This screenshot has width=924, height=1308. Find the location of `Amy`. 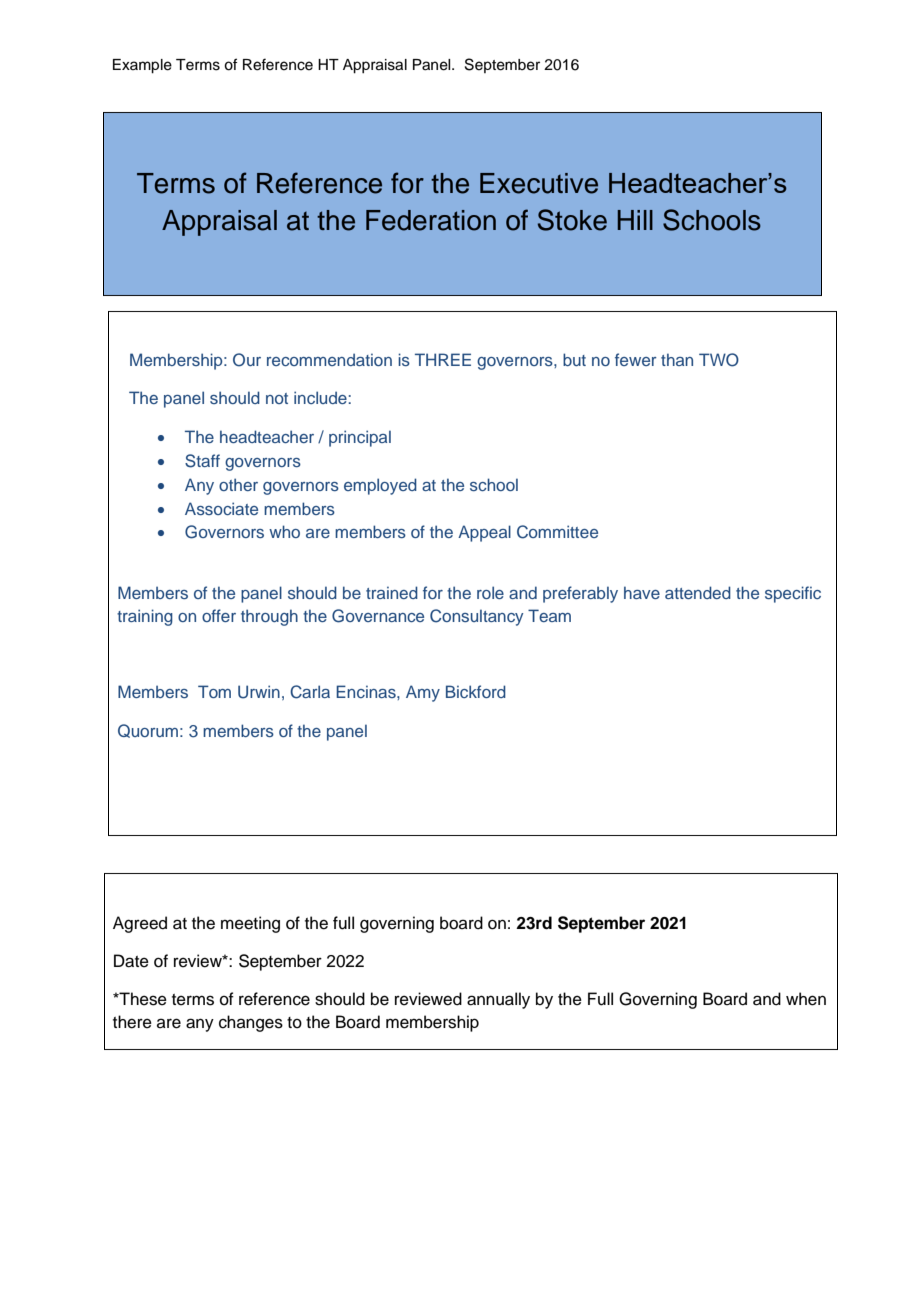

Amy is located at coordinates (423, 693).
